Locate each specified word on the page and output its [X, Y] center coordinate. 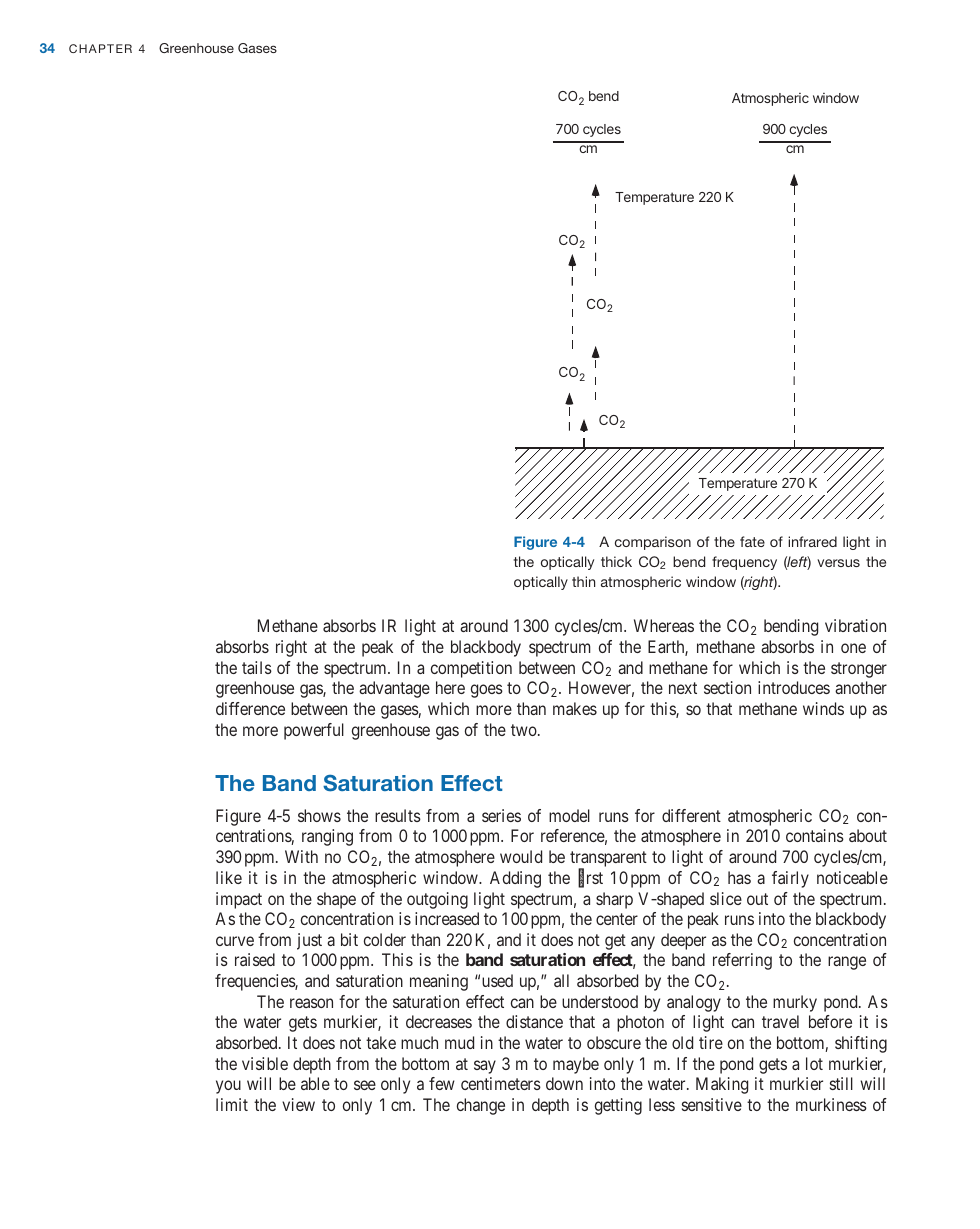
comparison [653, 543]
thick [616, 561]
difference [250, 708]
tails [257, 667]
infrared [812, 541]
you [228, 1087]
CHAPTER [100, 48]
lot [814, 1063]
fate [752, 541]
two [525, 730]
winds [823, 708]
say [485, 1067]
